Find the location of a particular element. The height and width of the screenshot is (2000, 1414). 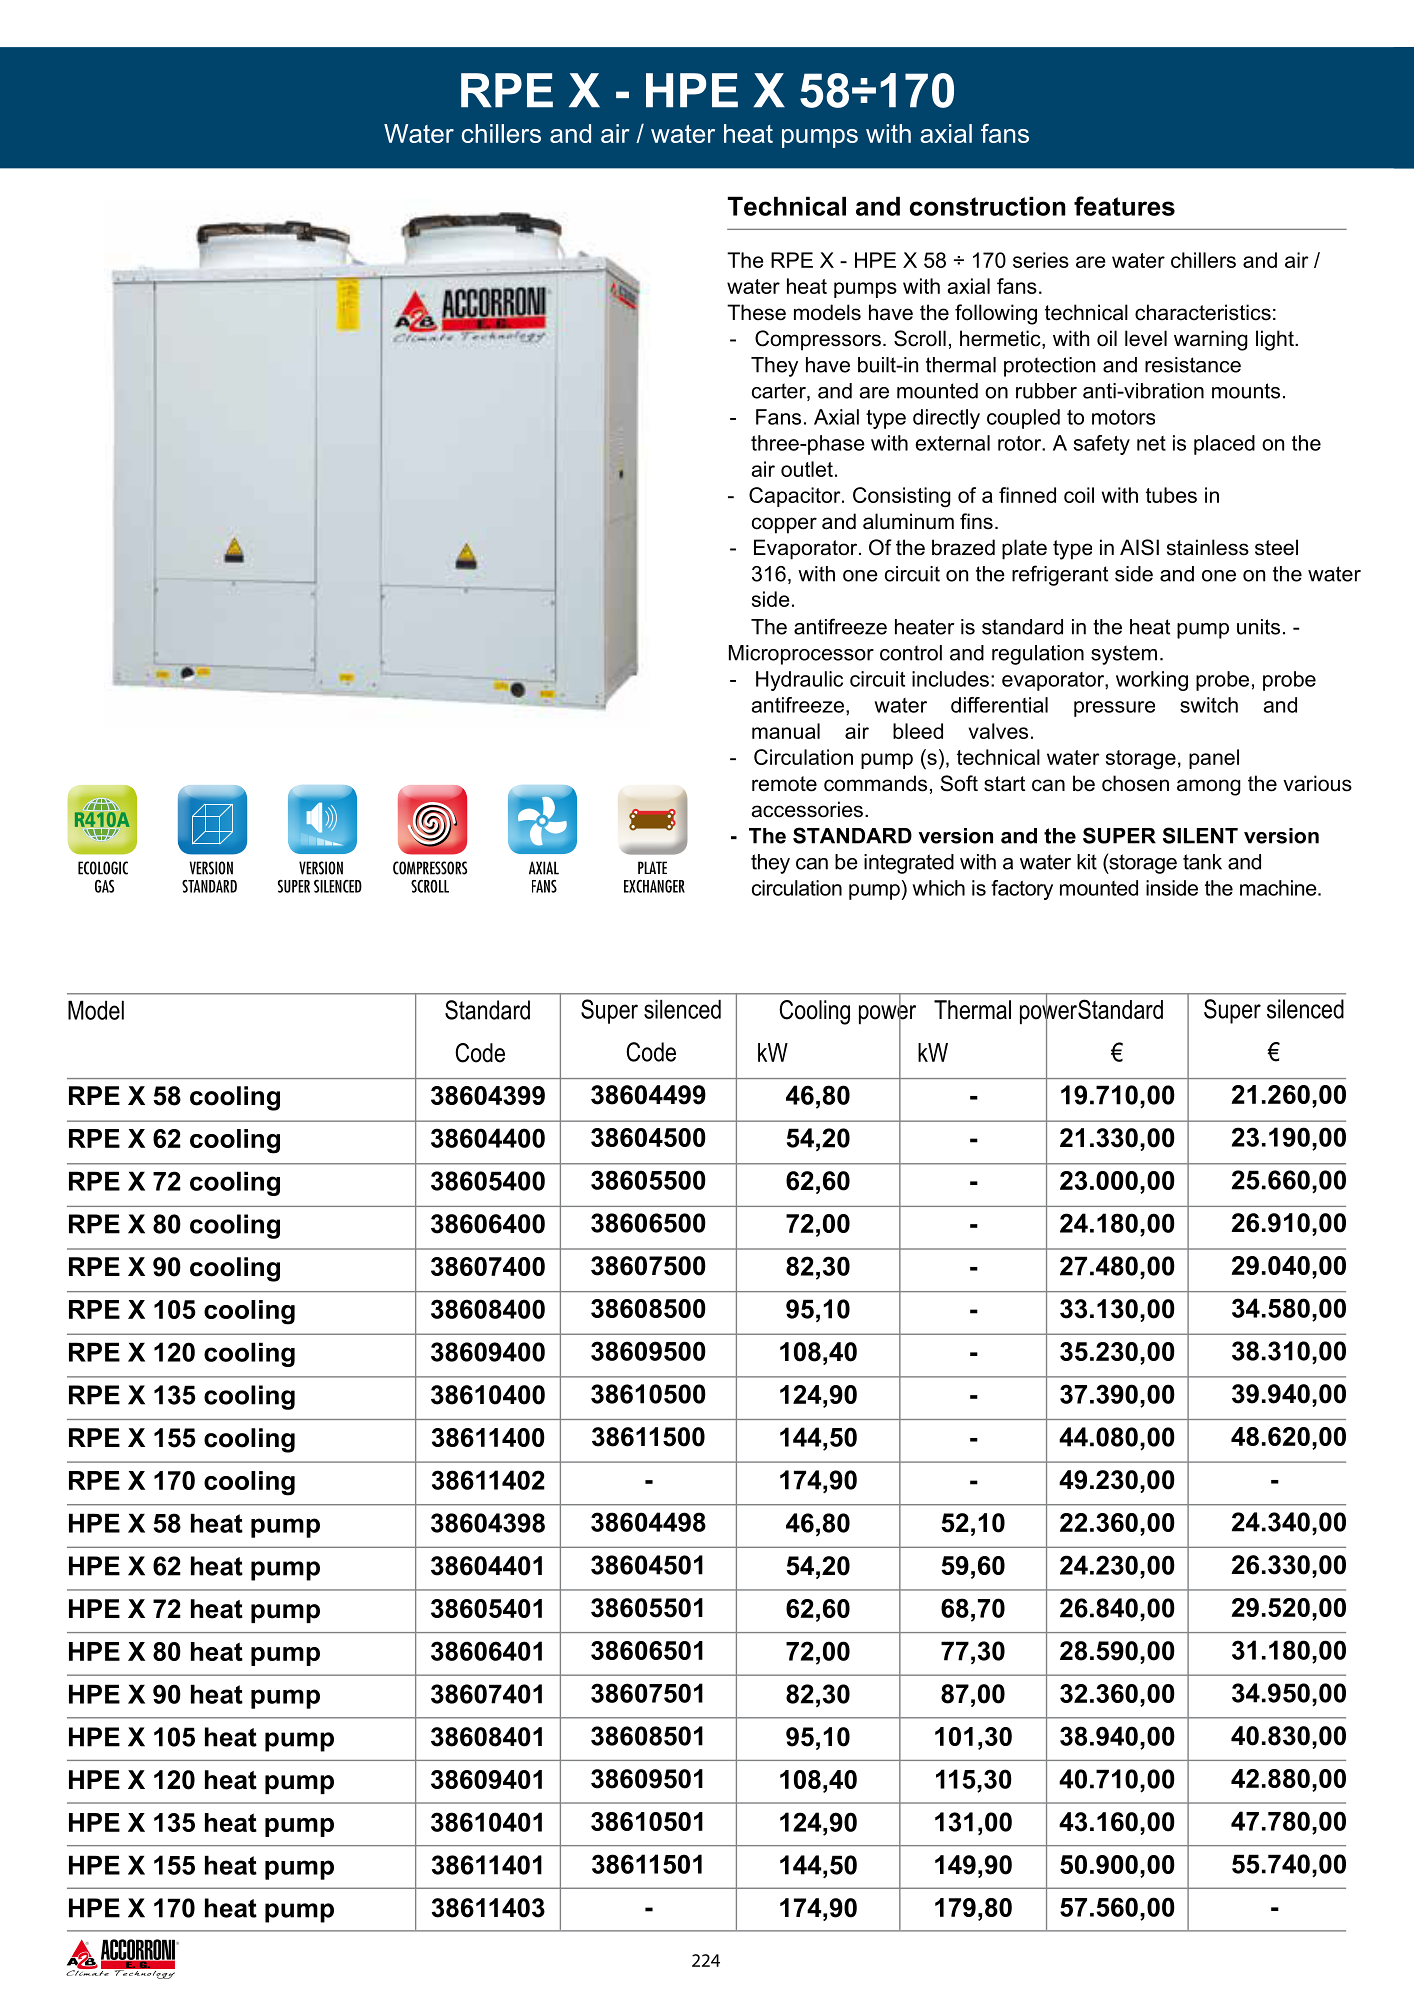

These is located at coordinates (756, 312).
